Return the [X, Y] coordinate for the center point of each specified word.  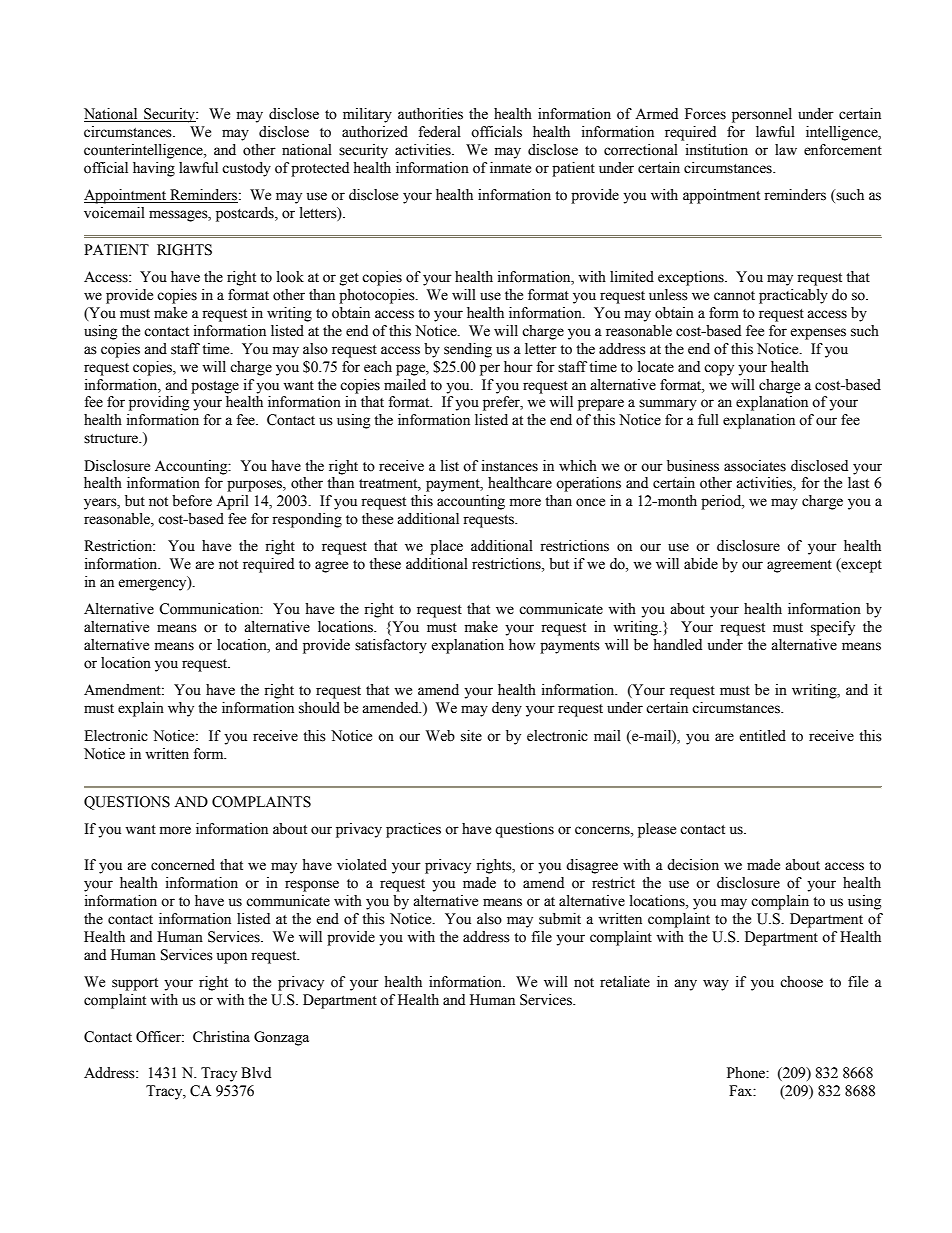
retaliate [625, 982]
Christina [221, 1036]
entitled [762, 736]
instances [510, 466]
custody [246, 169]
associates [755, 466]
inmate [510, 168]
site [471, 736]
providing [159, 403]
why [181, 709]
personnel [762, 115]
